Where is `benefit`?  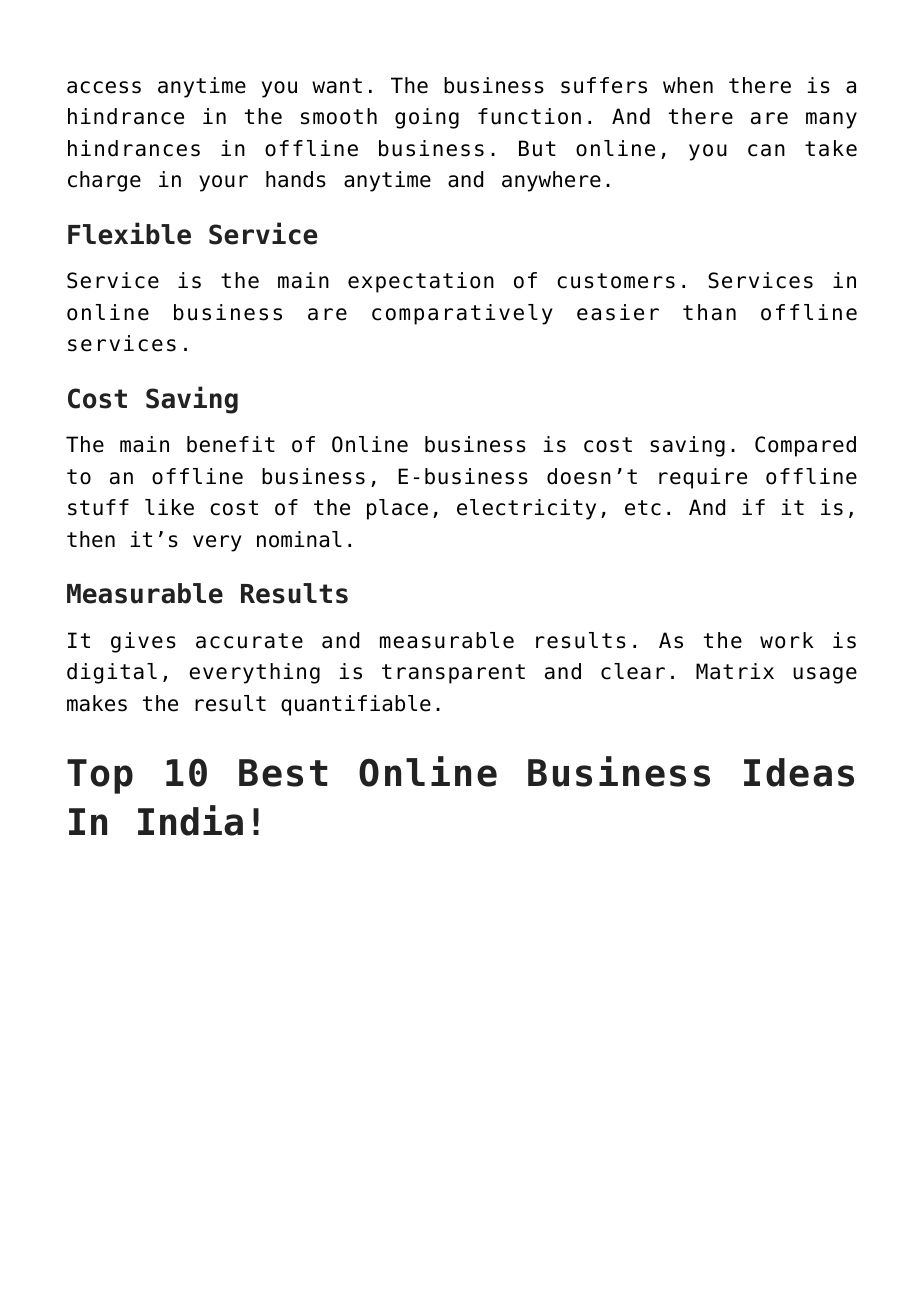 benefit is located at coordinates (231, 444).
